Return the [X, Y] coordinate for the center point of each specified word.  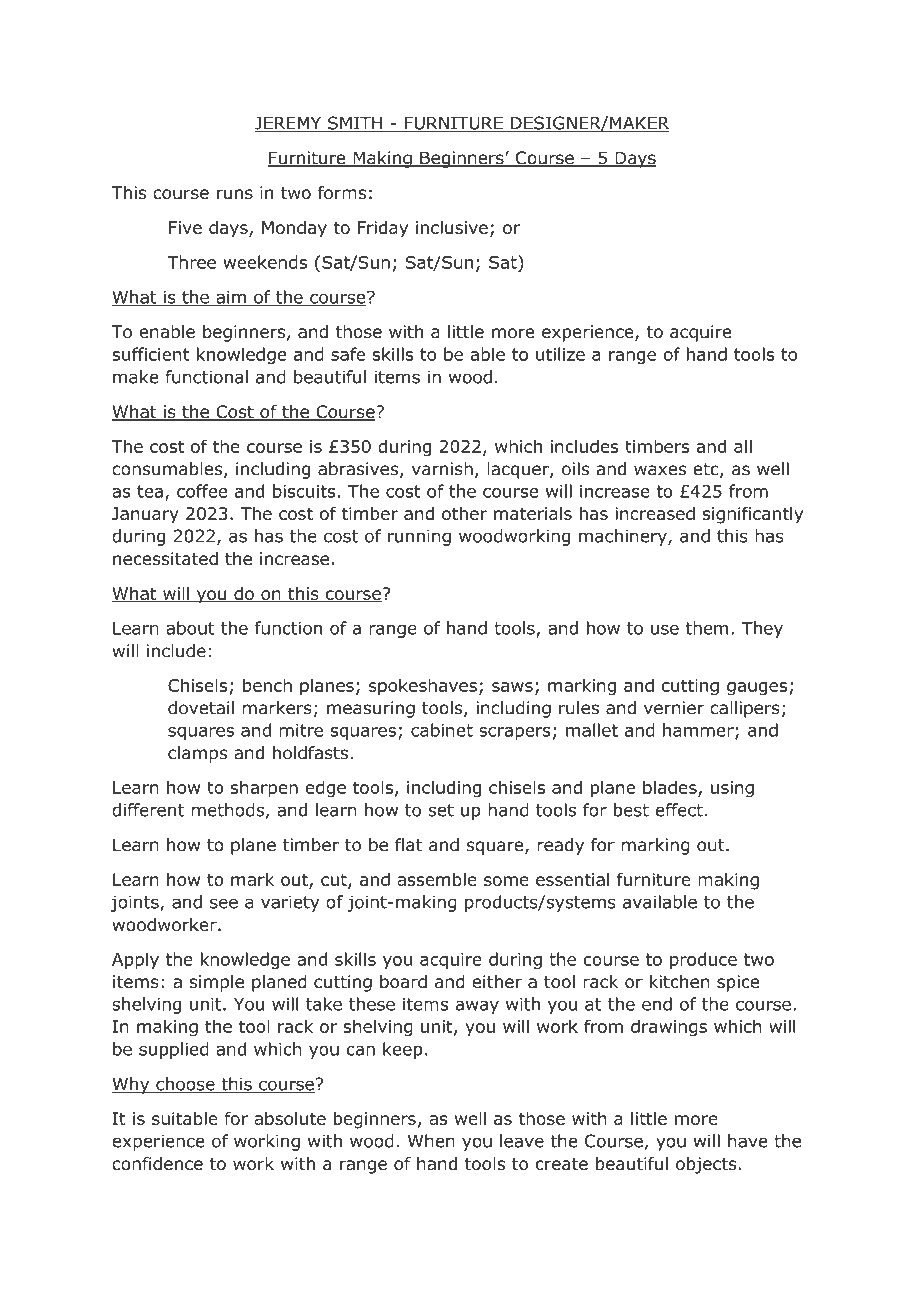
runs [235, 194]
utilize [560, 354]
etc [707, 470]
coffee [202, 491]
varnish [442, 469]
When [431, 1141]
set [441, 810]
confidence [157, 1164]
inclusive [452, 227]
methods [227, 810]
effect [679, 810]
